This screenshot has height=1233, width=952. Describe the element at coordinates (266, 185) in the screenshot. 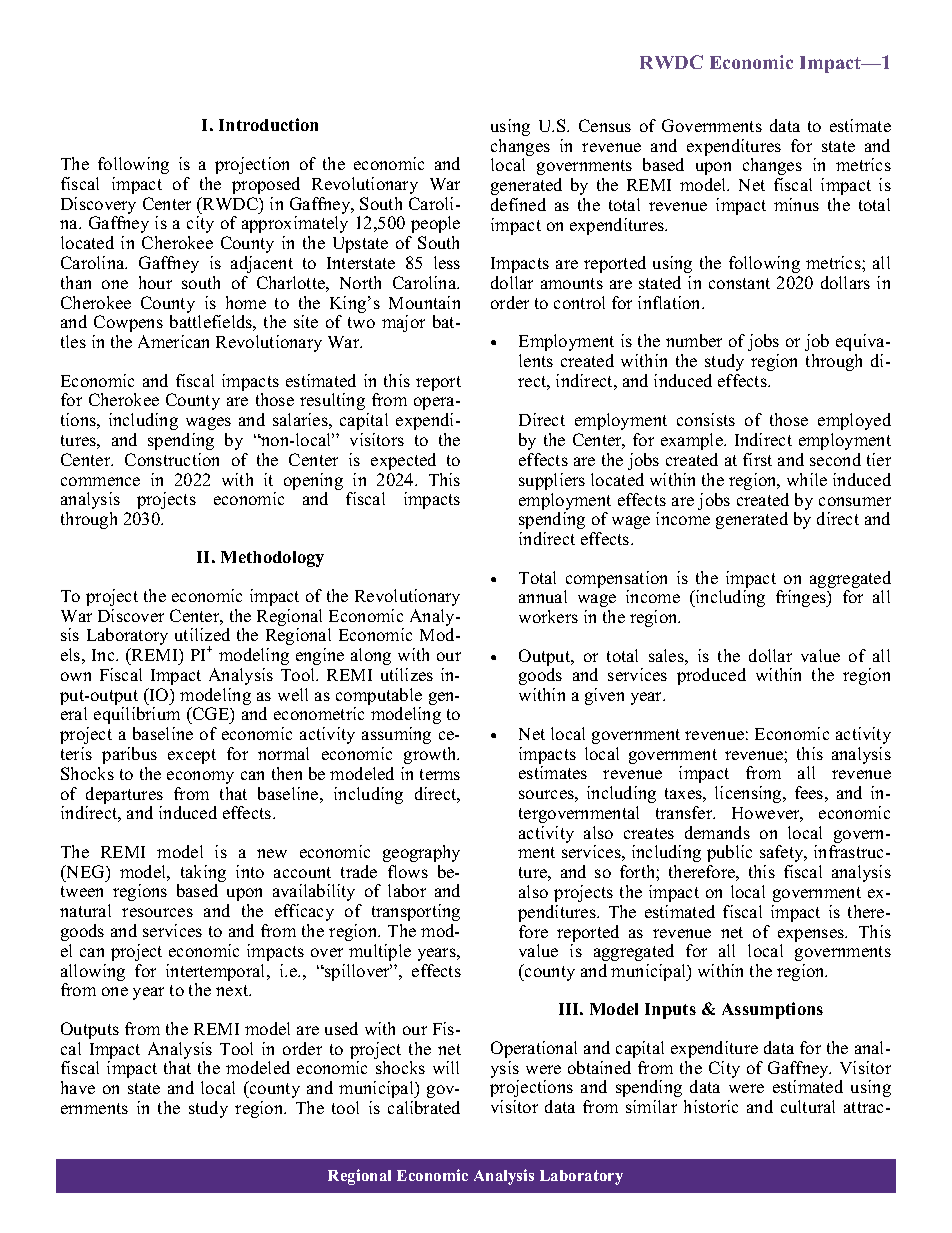

I see `proposed` at that location.
